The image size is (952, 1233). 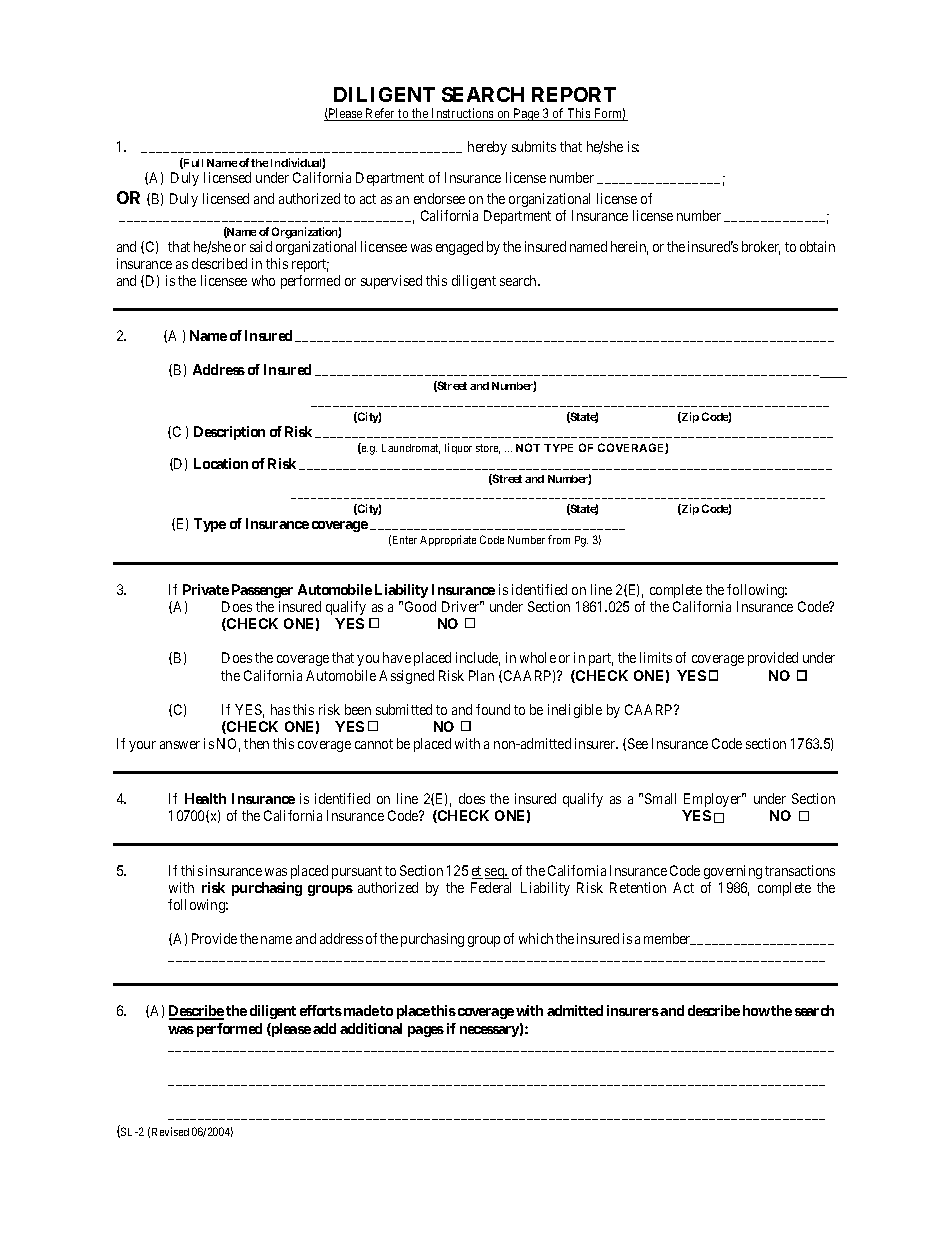 What do you see at coordinates (536, 938) in the screenshot?
I see `which` at bounding box center [536, 938].
